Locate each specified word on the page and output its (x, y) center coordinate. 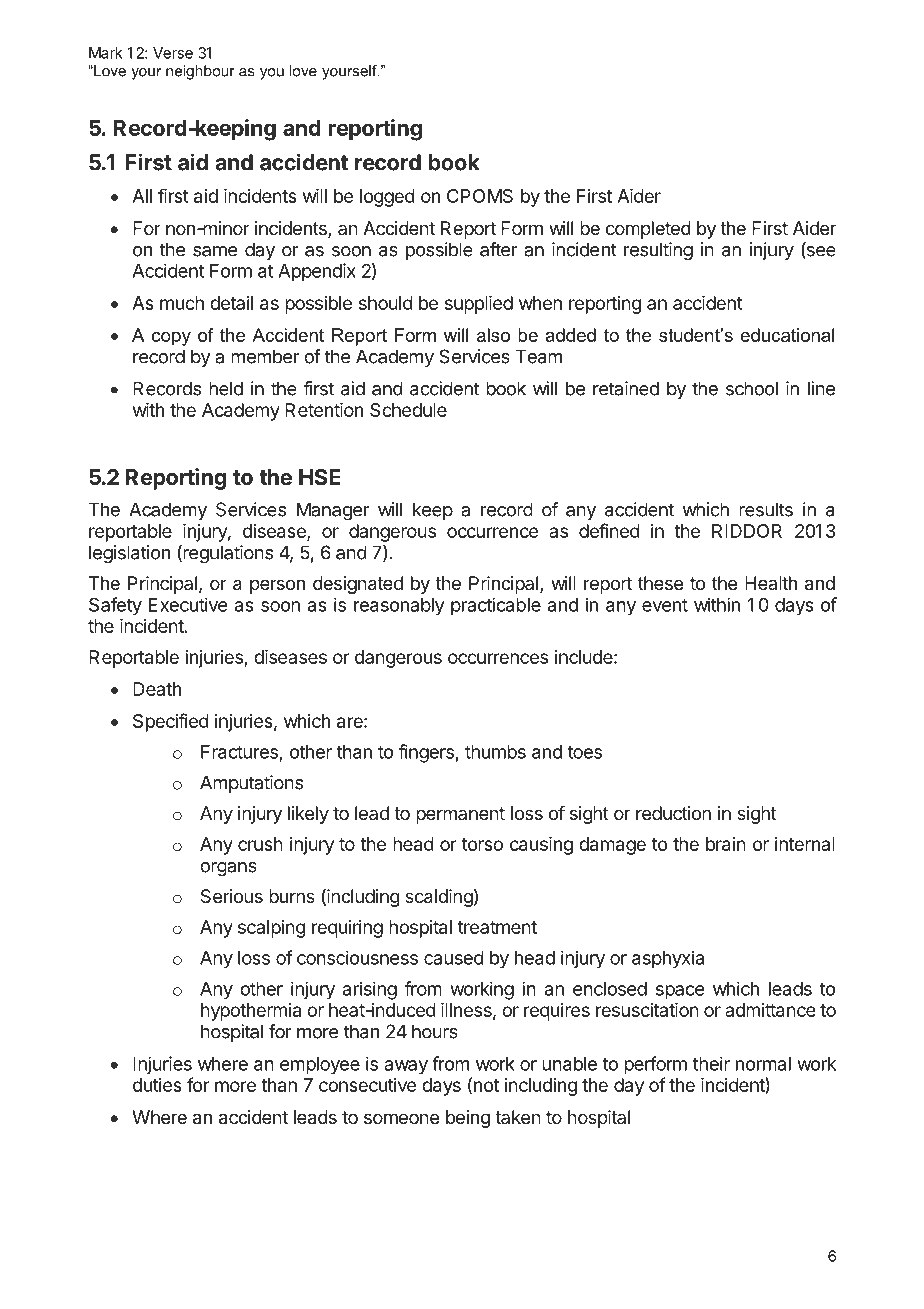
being (468, 1119)
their (711, 1063)
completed (648, 230)
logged (387, 198)
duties (157, 1085)
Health (771, 583)
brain (726, 844)
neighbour (200, 72)
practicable (496, 606)
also (493, 335)
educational (787, 335)
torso (482, 844)
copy (171, 339)
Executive (188, 604)
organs (228, 869)
